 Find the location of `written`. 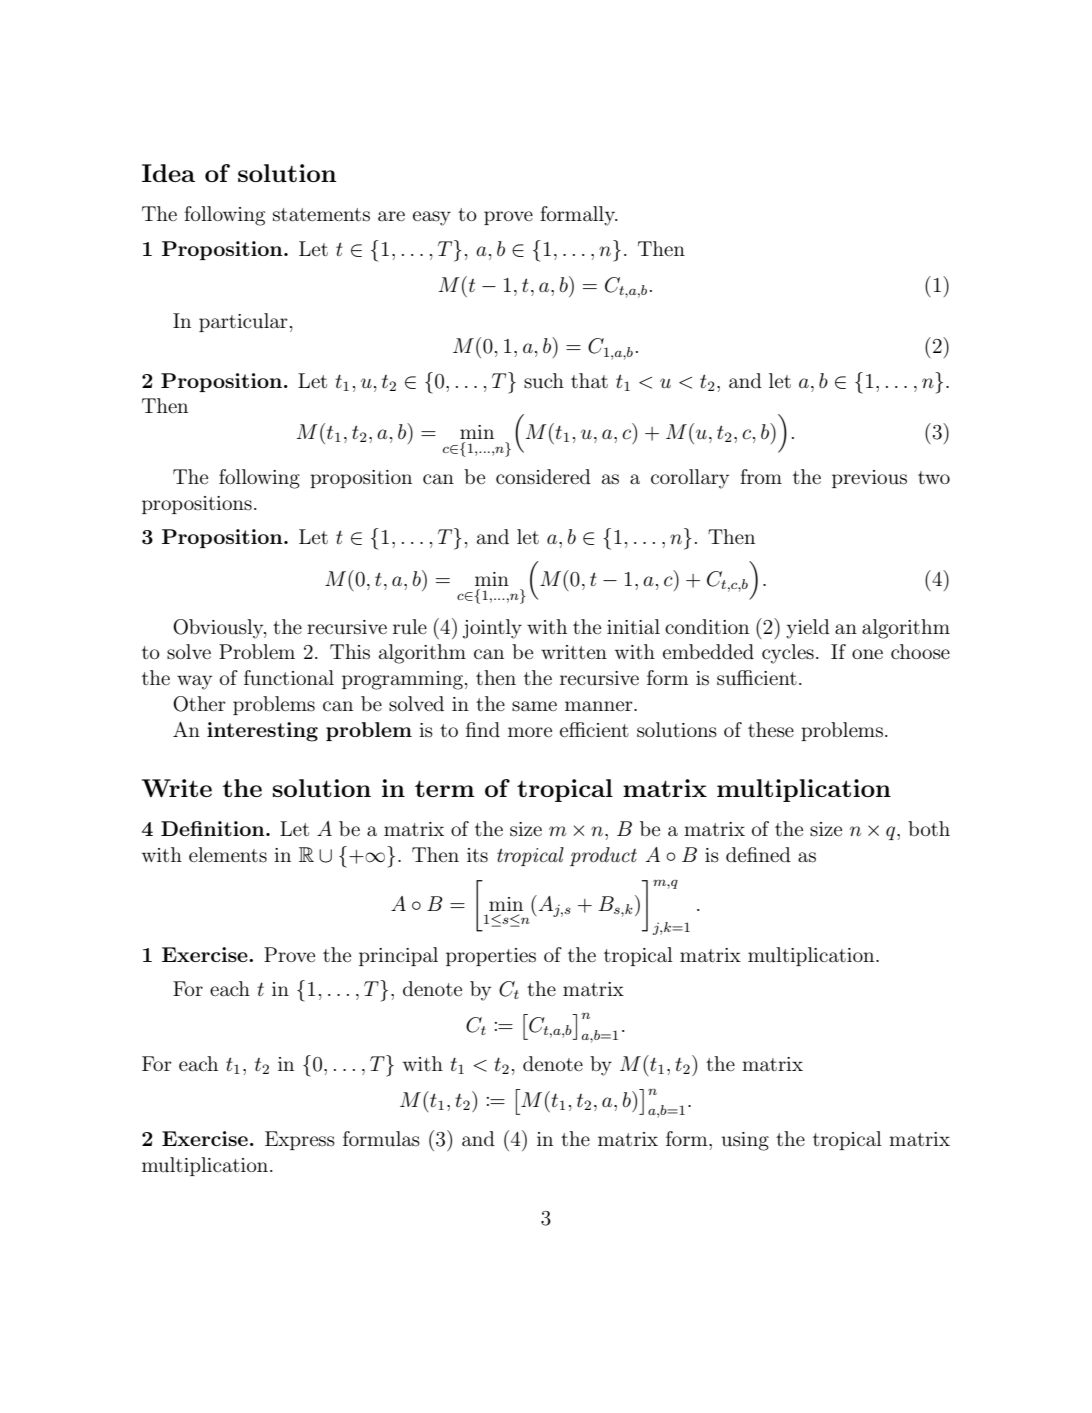

written is located at coordinates (574, 652).
